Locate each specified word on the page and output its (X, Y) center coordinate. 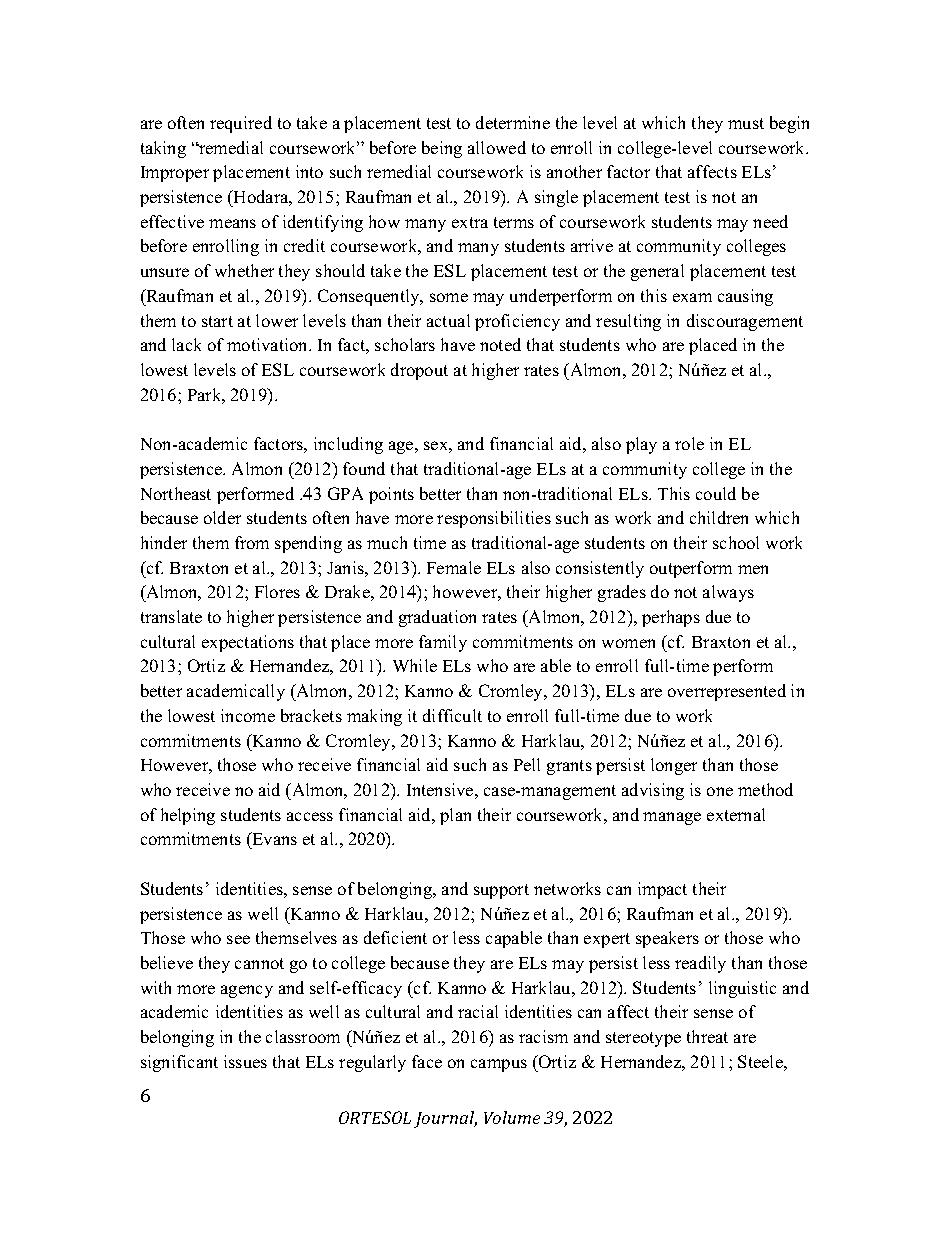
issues (245, 1061)
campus (499, 1065)
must (746, 123)
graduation (437, 618)
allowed (497, 147)
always (728, 593)
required (241, 124)
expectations (248, 643)
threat (707, 1036)
